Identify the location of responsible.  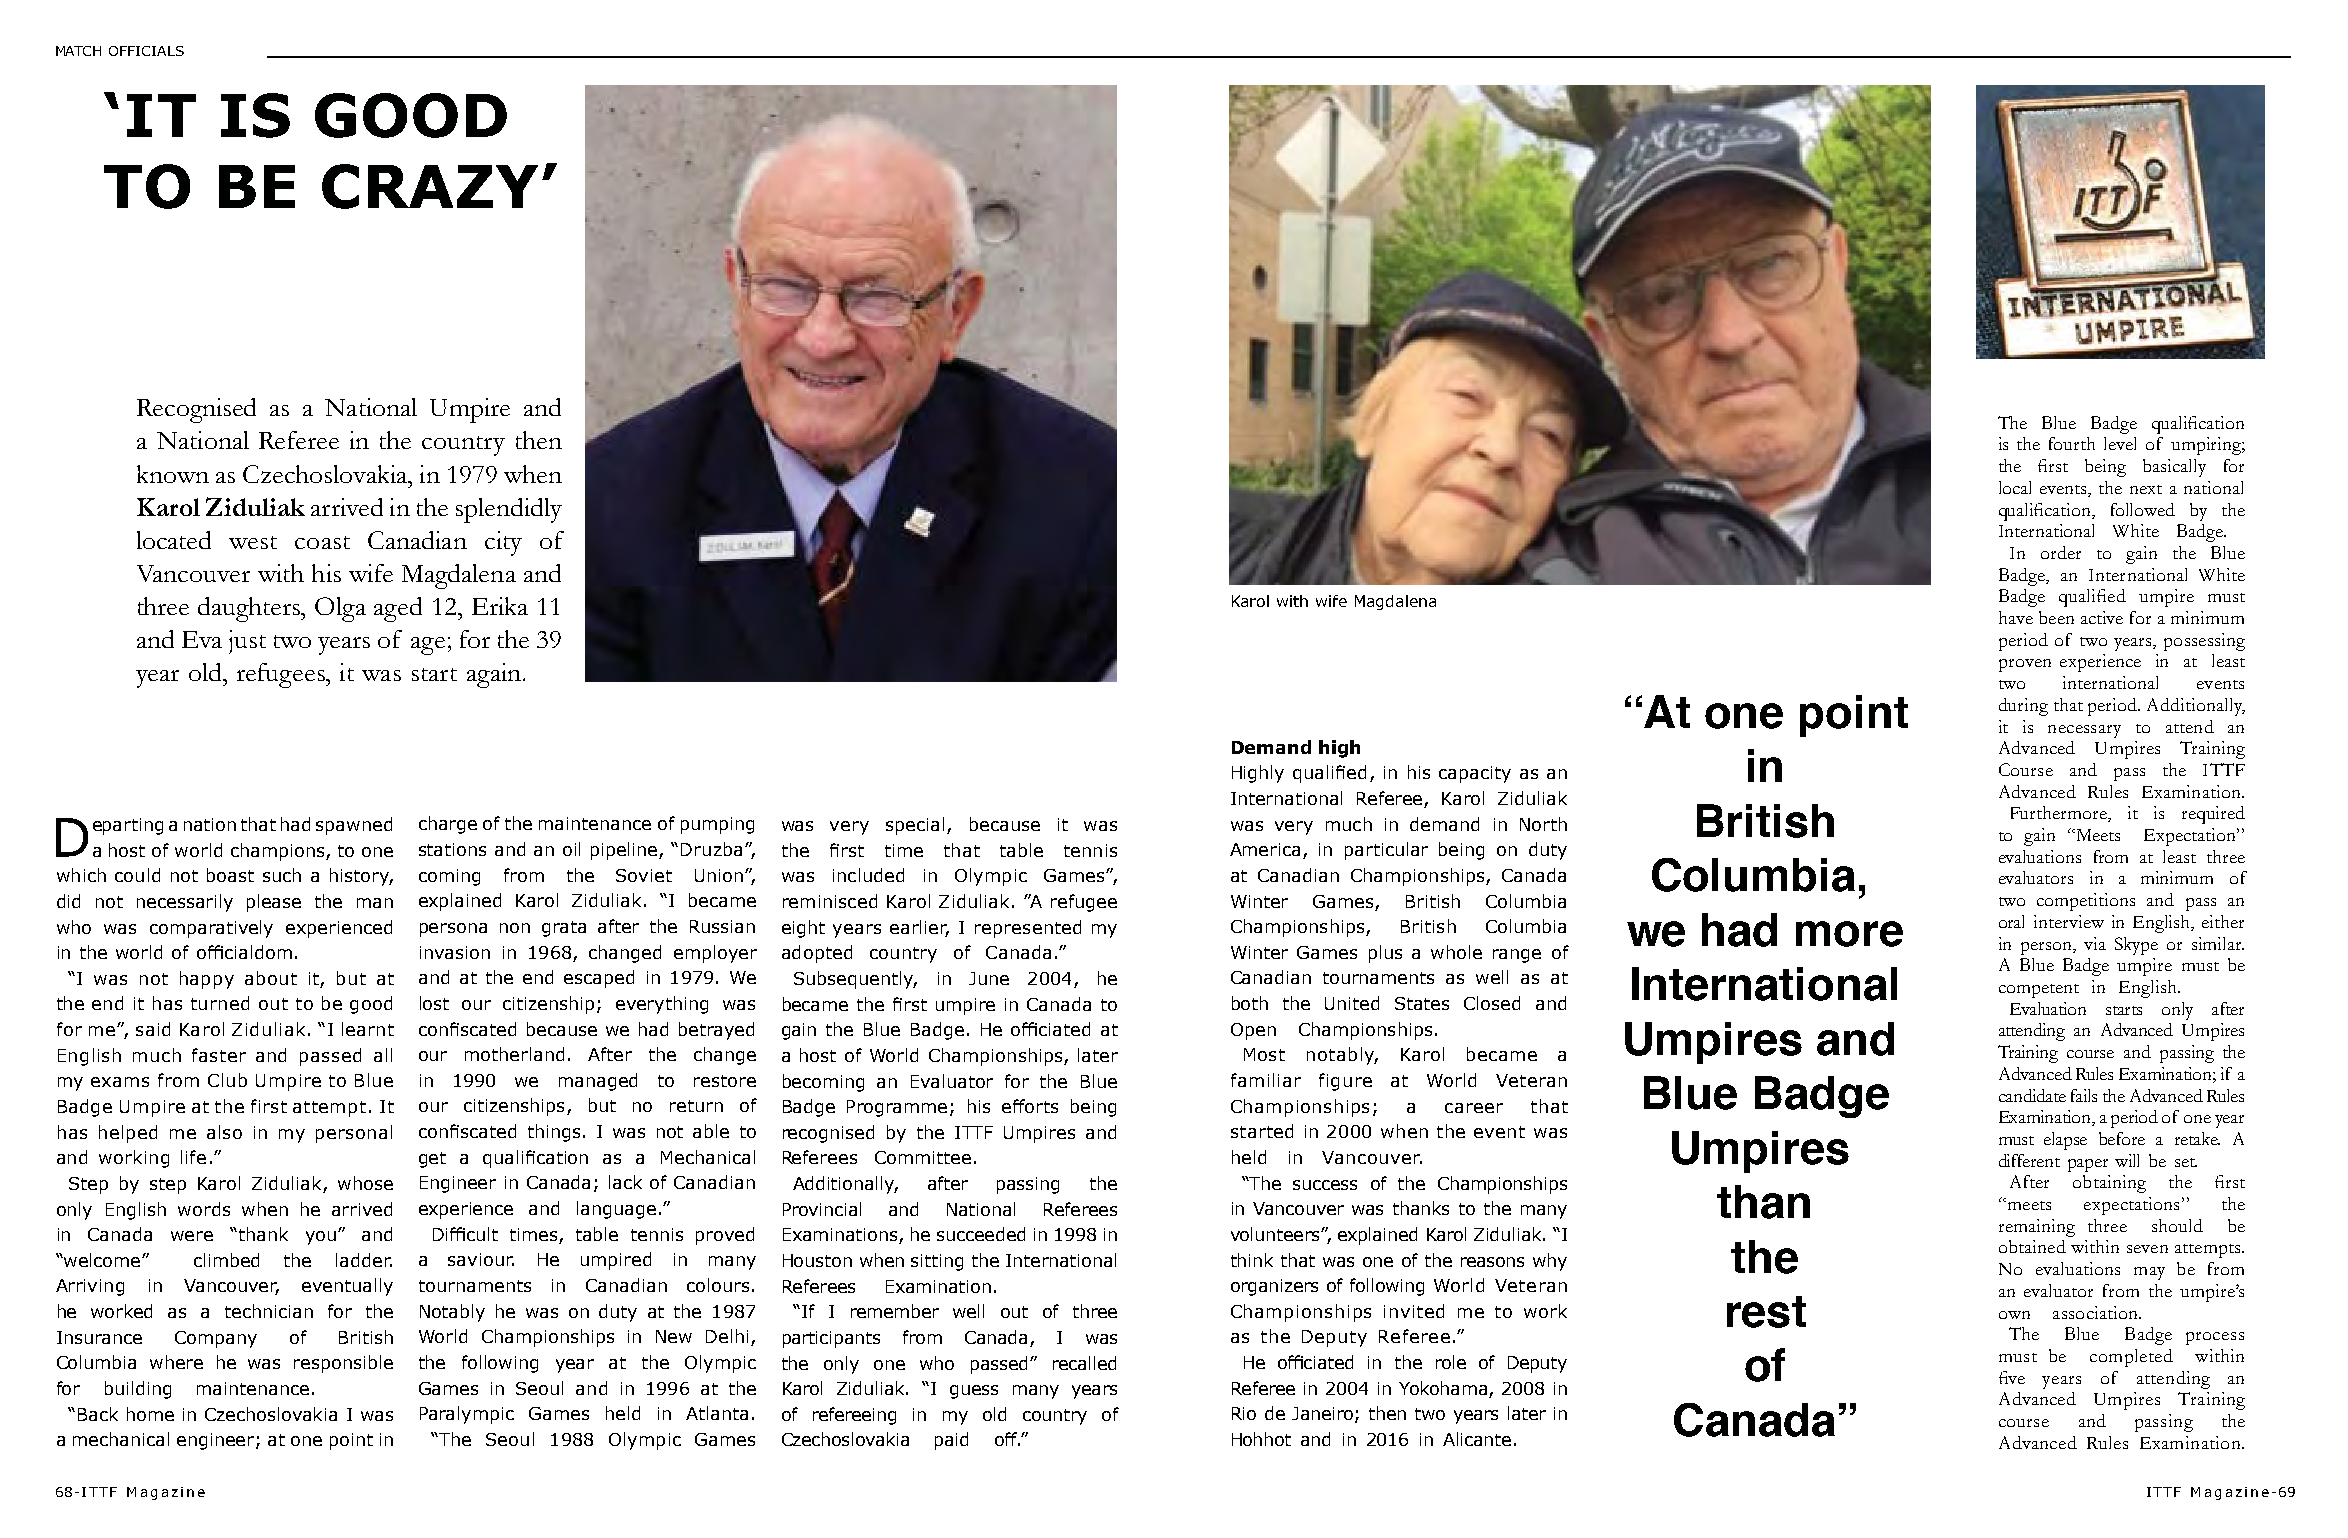
(343, 1364).
